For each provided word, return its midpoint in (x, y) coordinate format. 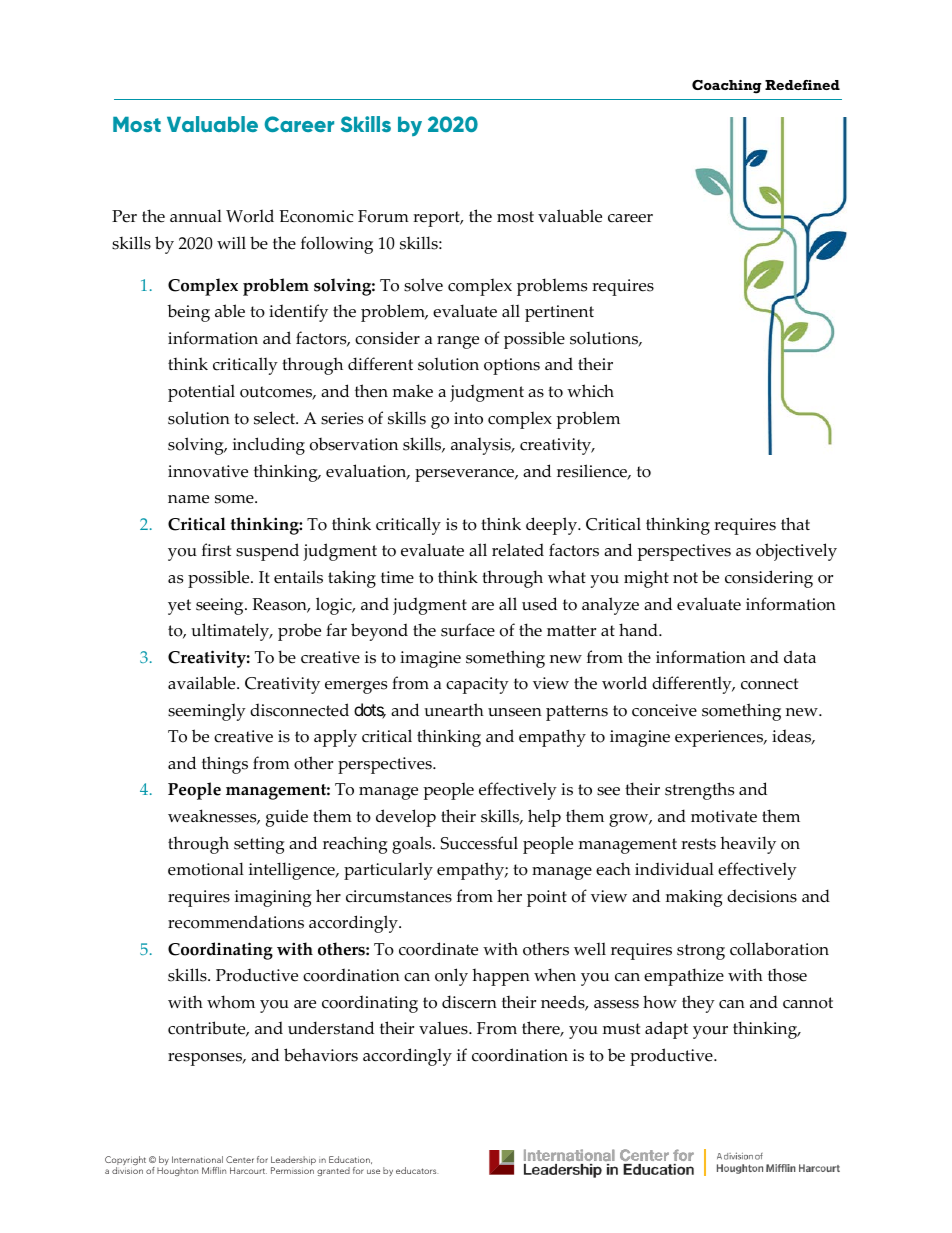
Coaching (727, 87)
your (710, 1032)
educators (417, 1170)
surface (468, 630)
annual (196, 216)
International (197, 1159)
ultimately (231, 632)
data (800, 656)
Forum (383, 216)
